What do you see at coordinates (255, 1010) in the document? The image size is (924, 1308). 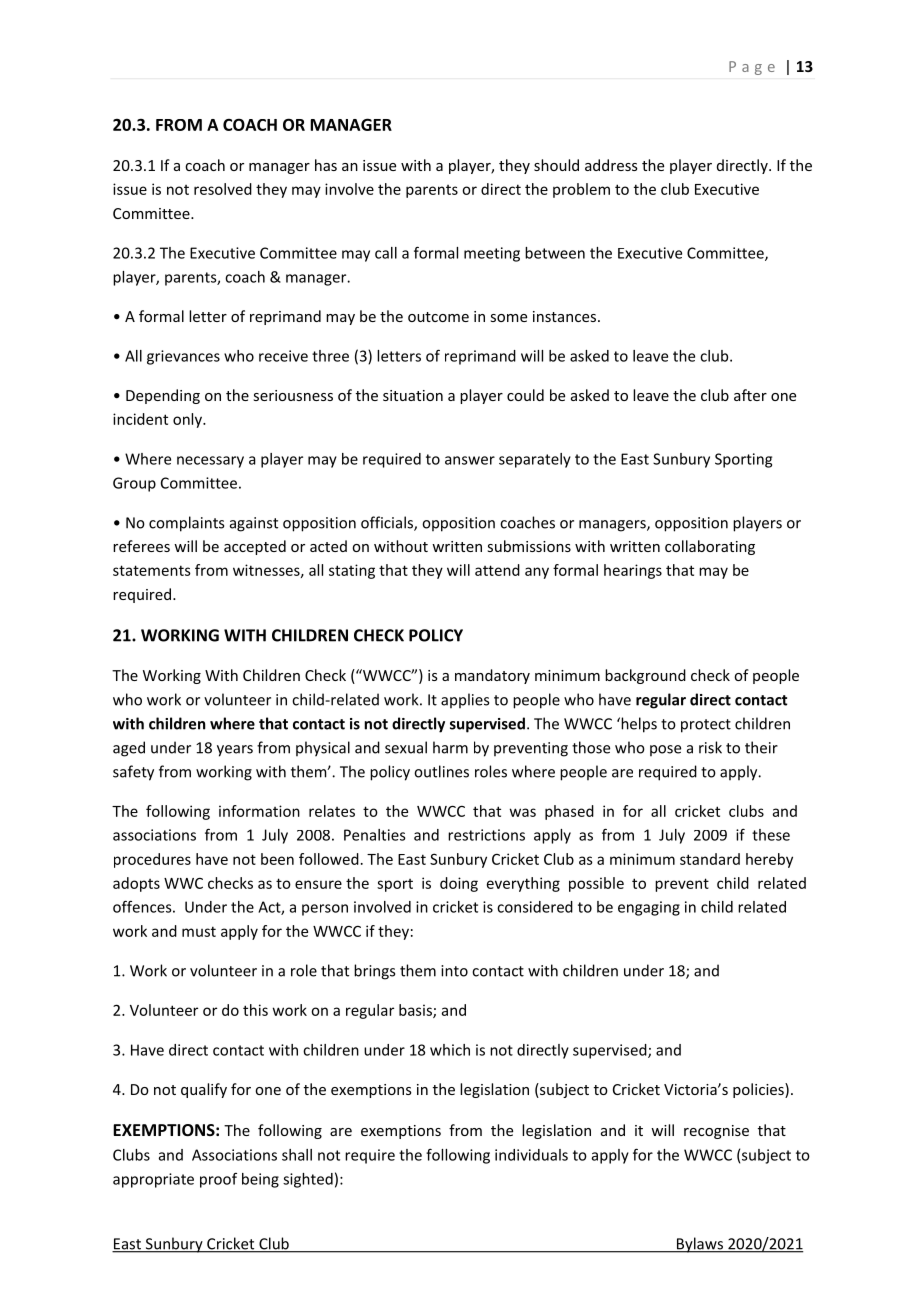 I see `this` at bounding box center [255, 1010].
